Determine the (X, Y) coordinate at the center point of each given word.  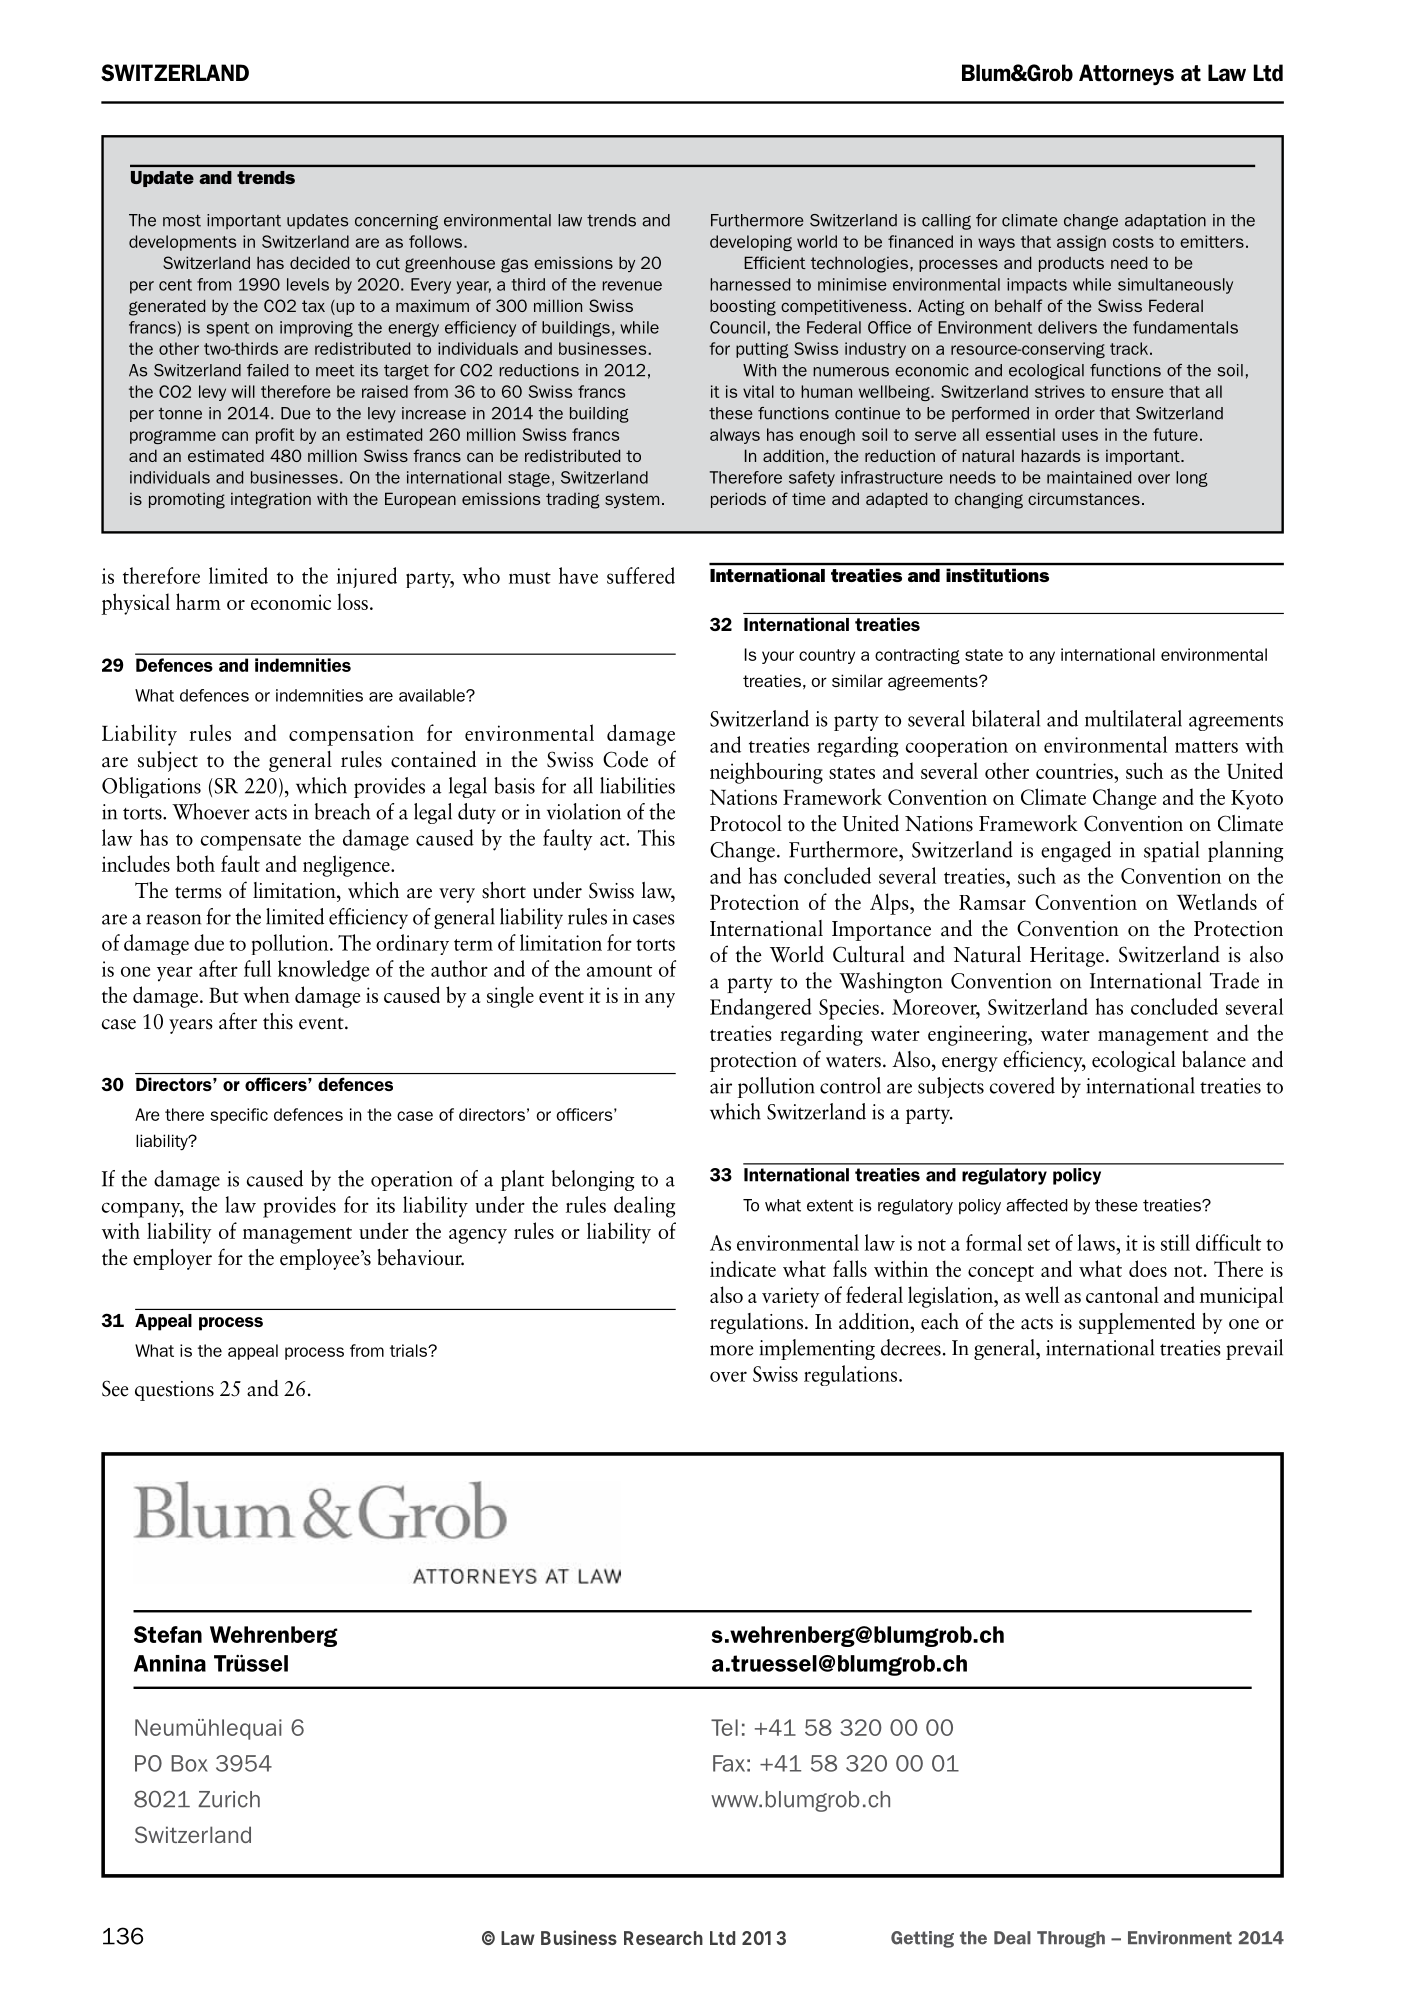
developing (751, 243)
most (182, 221)
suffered (641, 575)
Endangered (761, 1009)
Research (663, 1938)
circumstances (1084, 498)
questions (174, 1391)
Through (1071, 1939)
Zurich (229, 1799)
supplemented (1137, 1323)
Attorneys (1126, 74)
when (266, 994)
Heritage (1067, 957)
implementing (817, 1349)
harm (198, 601)
